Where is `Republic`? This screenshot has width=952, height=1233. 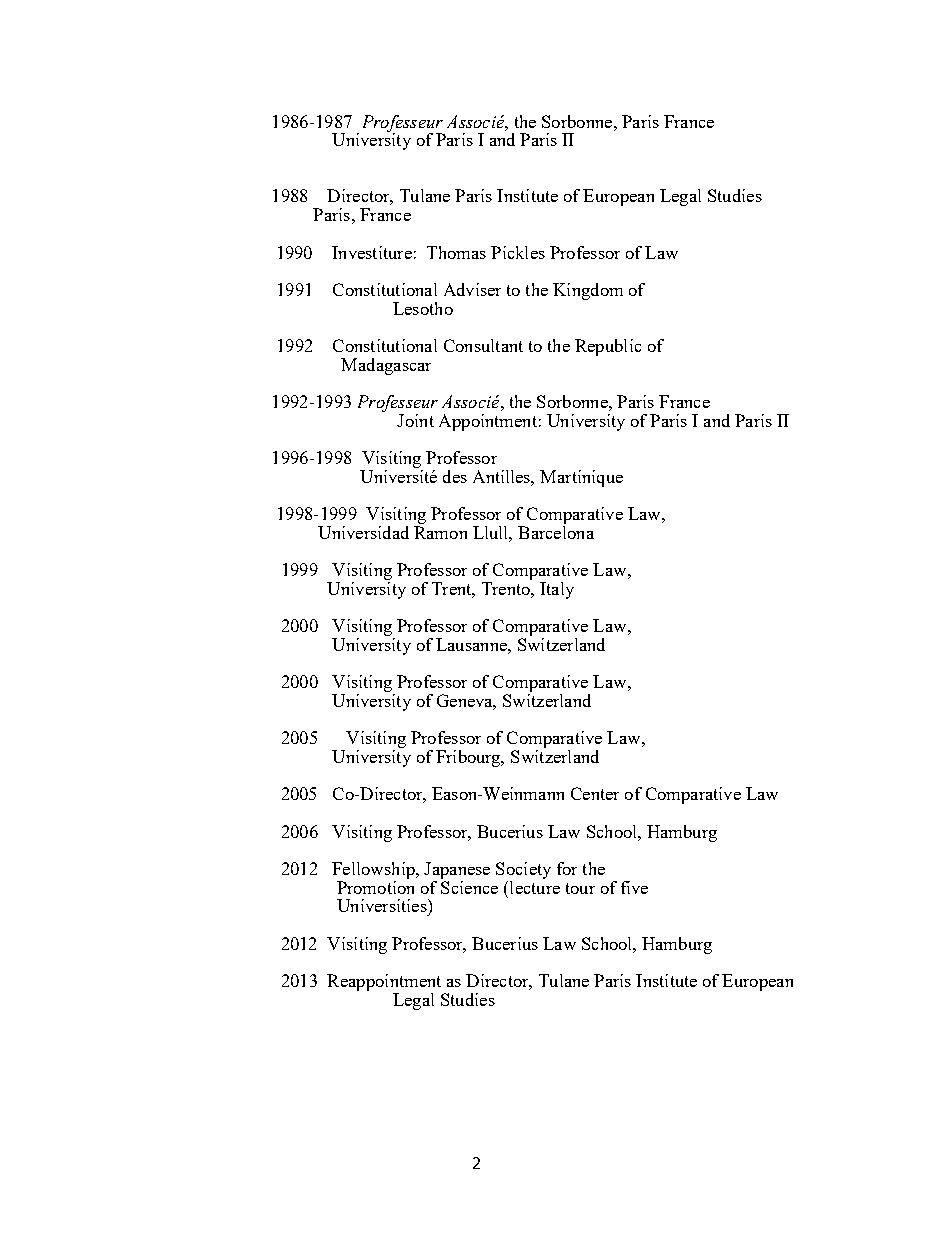
Republic is located at coordinates (608, 347).
